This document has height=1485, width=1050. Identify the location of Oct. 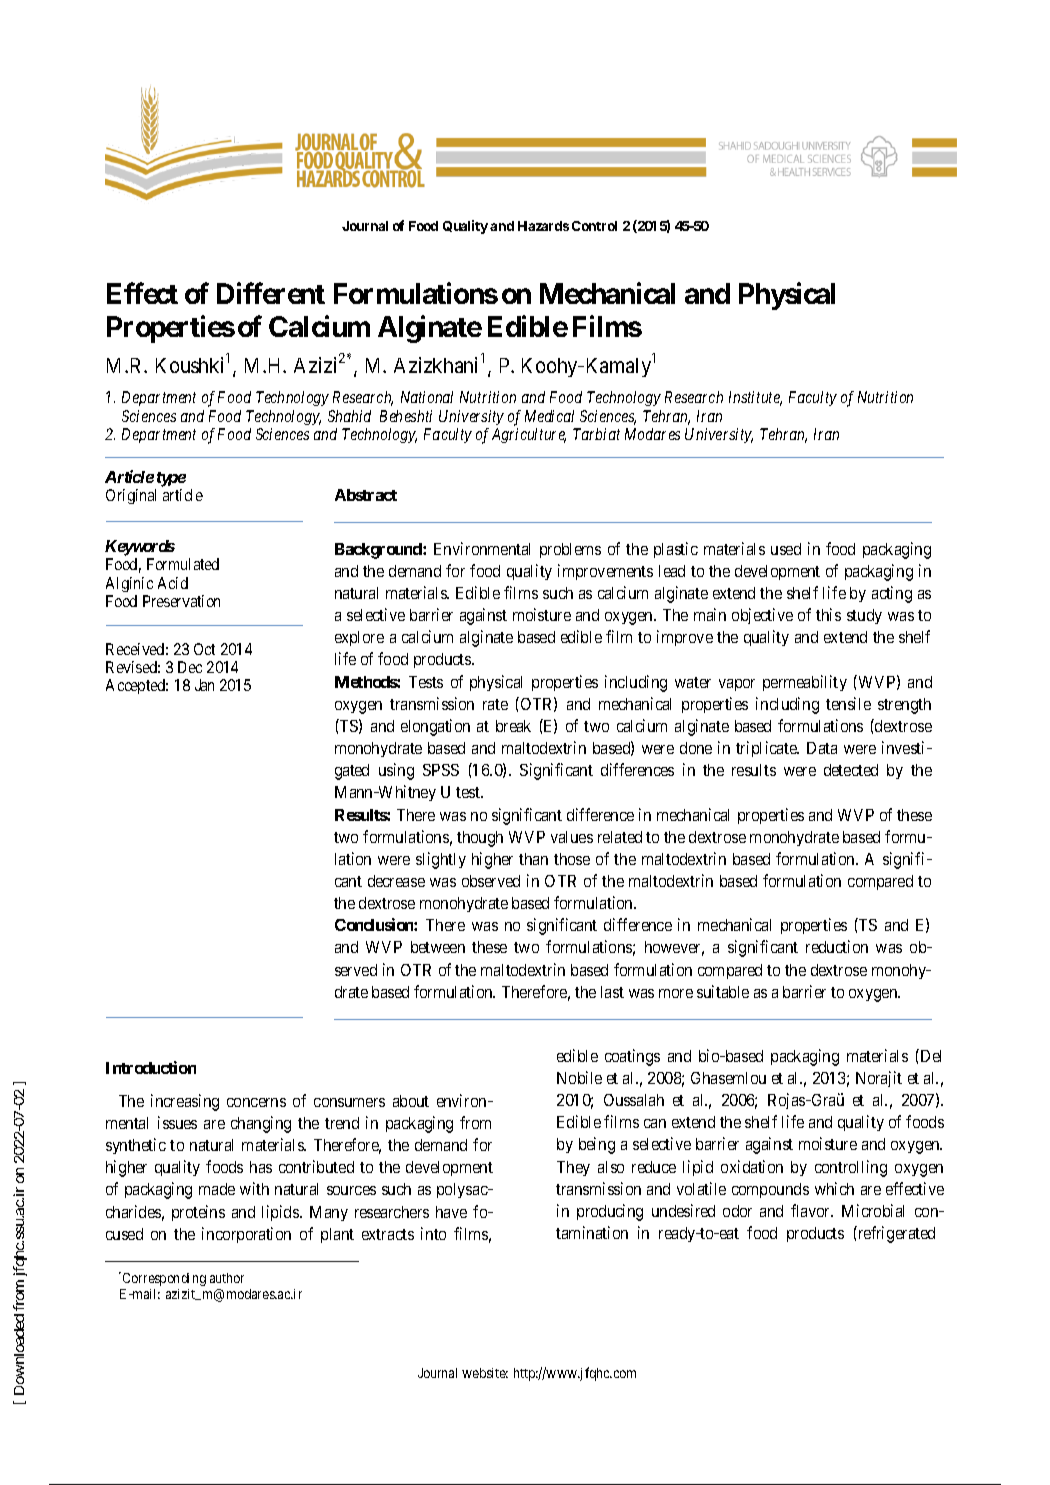
(204, 649).
